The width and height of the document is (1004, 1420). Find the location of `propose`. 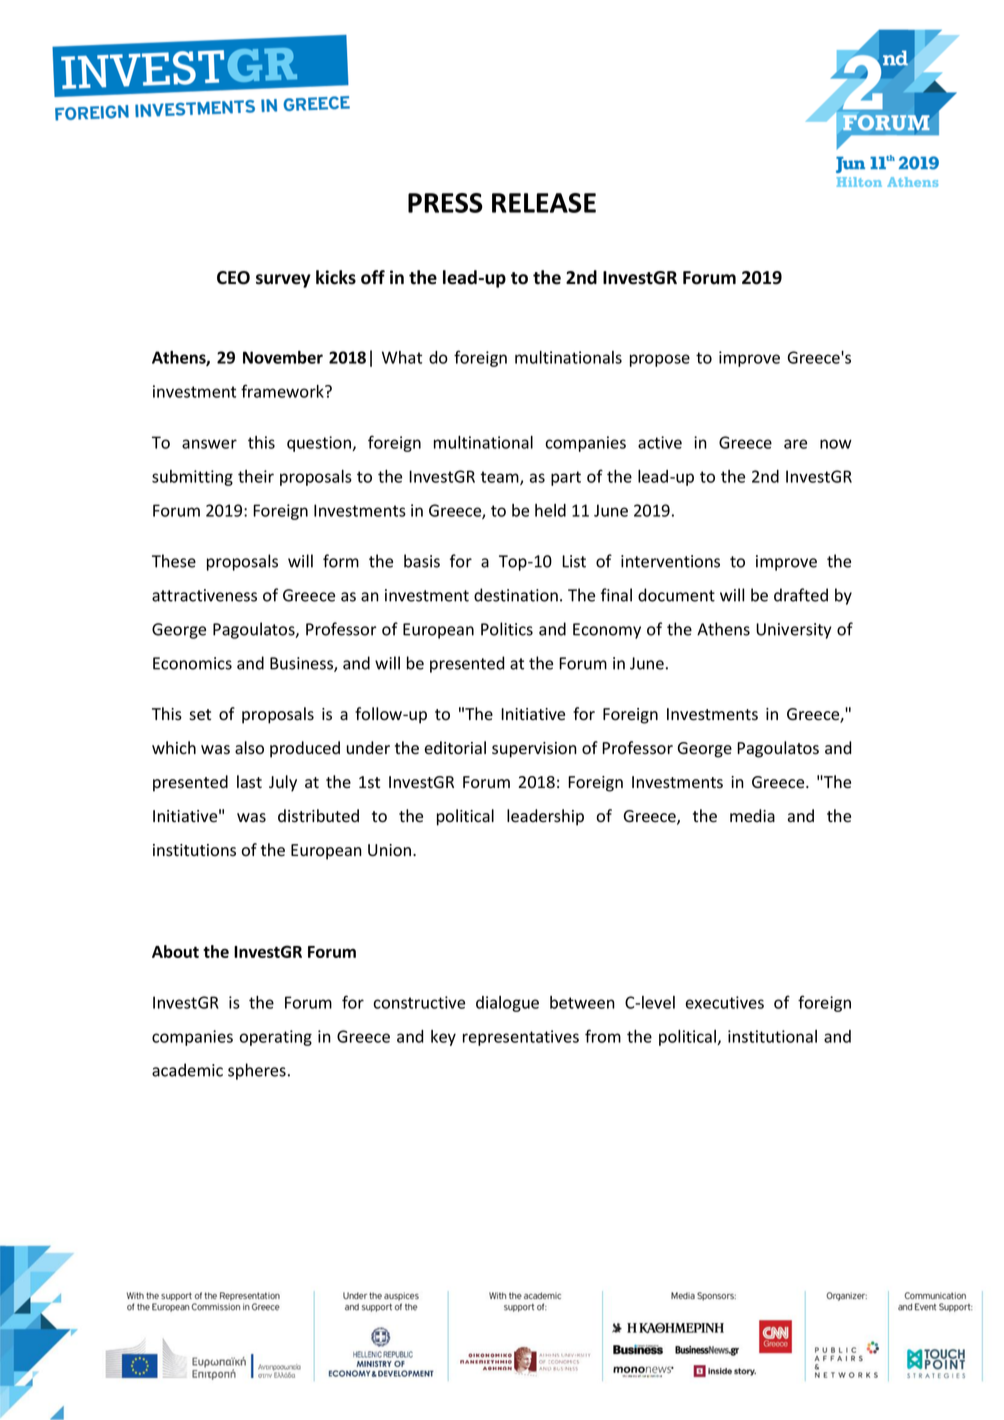

propose is located at coordinates (660, 360).
